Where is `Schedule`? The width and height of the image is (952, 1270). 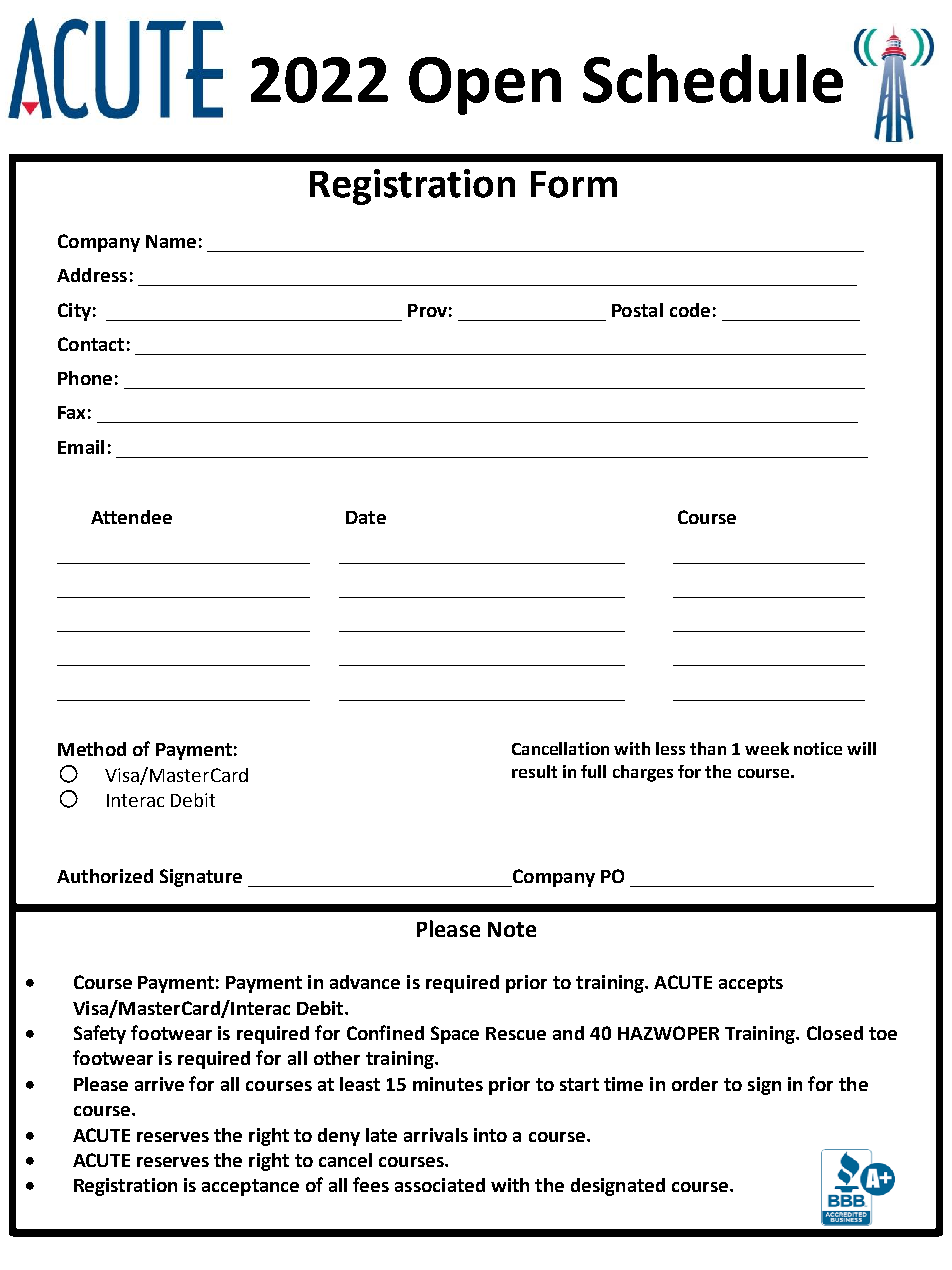 Schedule is located at coordinates (713, 78).
